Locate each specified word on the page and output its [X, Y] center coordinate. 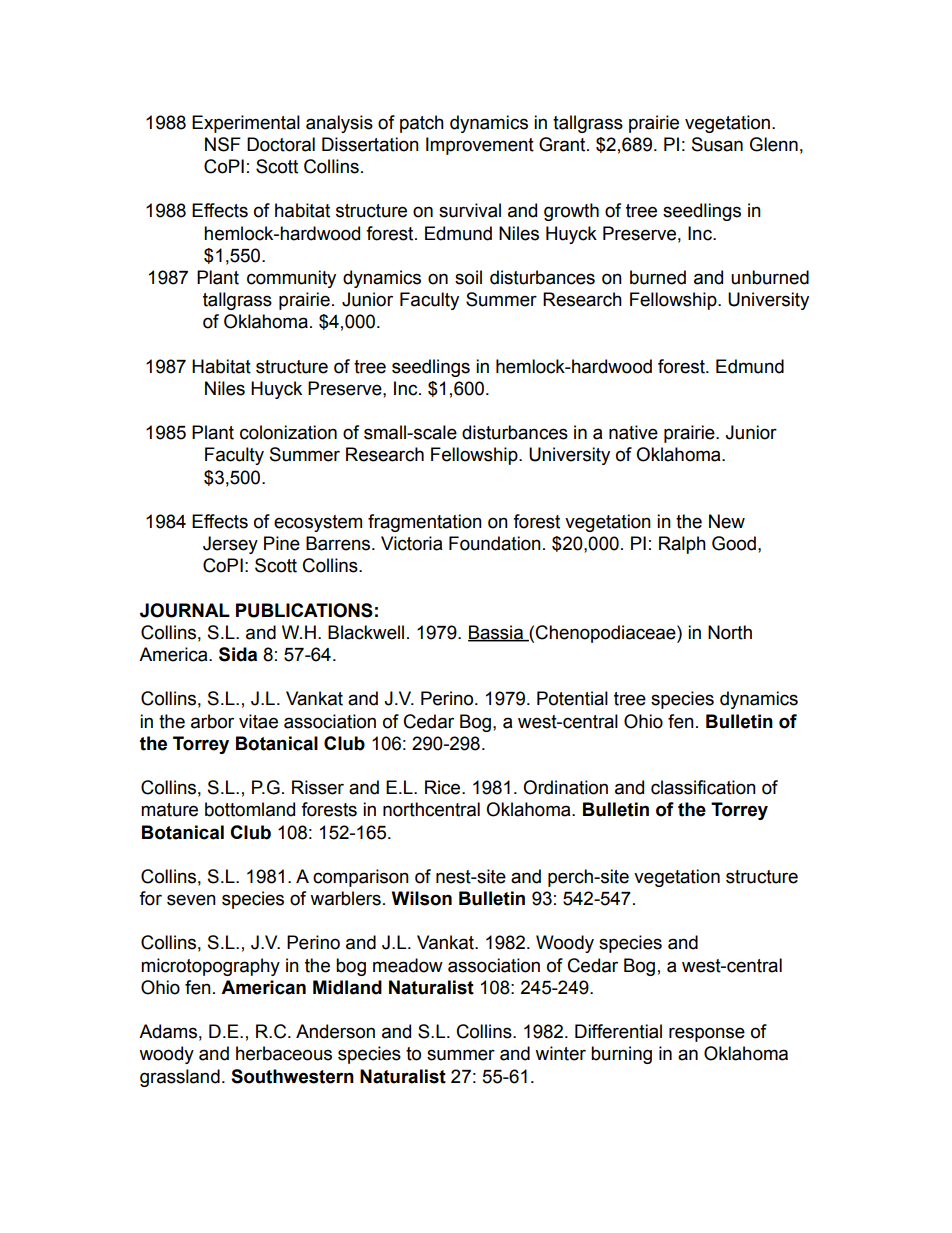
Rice [444, 787]
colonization [288, 432]
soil [468, 277]
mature [169, 810]
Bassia [496, 633]
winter [560, 1053]
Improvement [480, 146]
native [633, 432]
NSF [223, 144]
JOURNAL [185, 610]
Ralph [682, 545]
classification [703, 787]
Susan [717, 144]
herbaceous [284, 1053]
